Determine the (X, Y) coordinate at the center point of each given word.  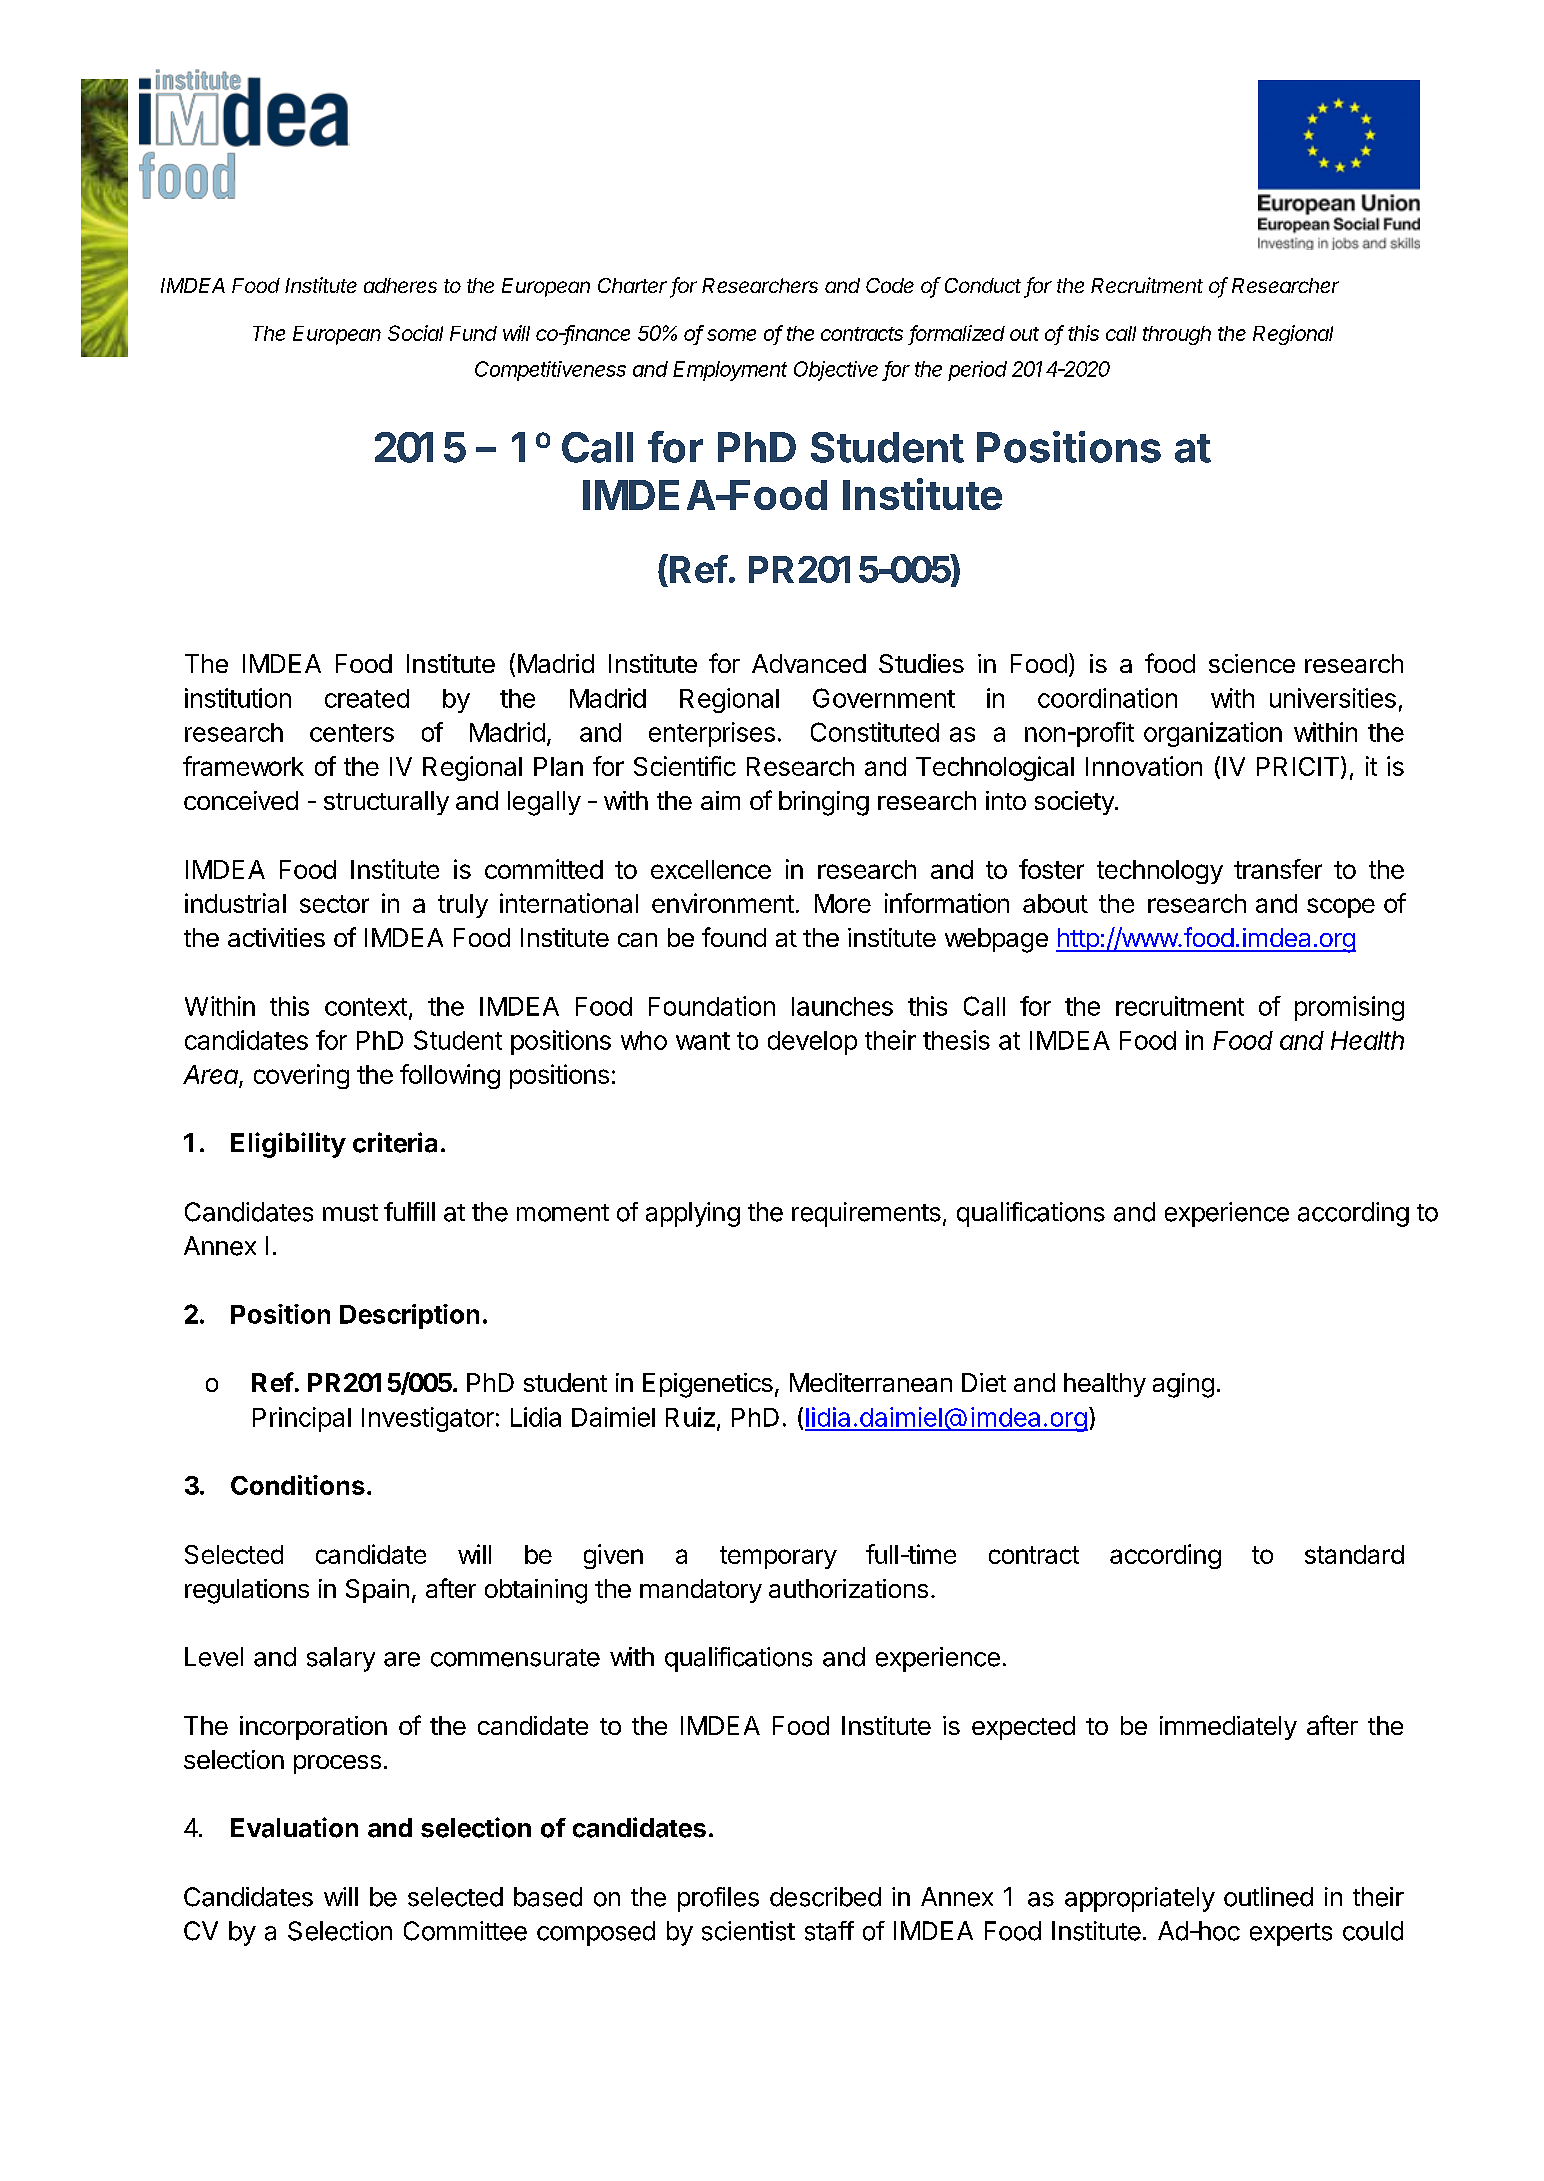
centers (352, 733)
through (1177, 335)
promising (1349, 1008)
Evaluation (294, 1827)
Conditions (298, 1485)
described (825, 1897)
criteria (395, 1142)
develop (812, 1043)
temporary (778, 1557)
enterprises (712, 734)
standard (1354, 1554)
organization (1213, 734)
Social (415, 333)
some (731, 335)
